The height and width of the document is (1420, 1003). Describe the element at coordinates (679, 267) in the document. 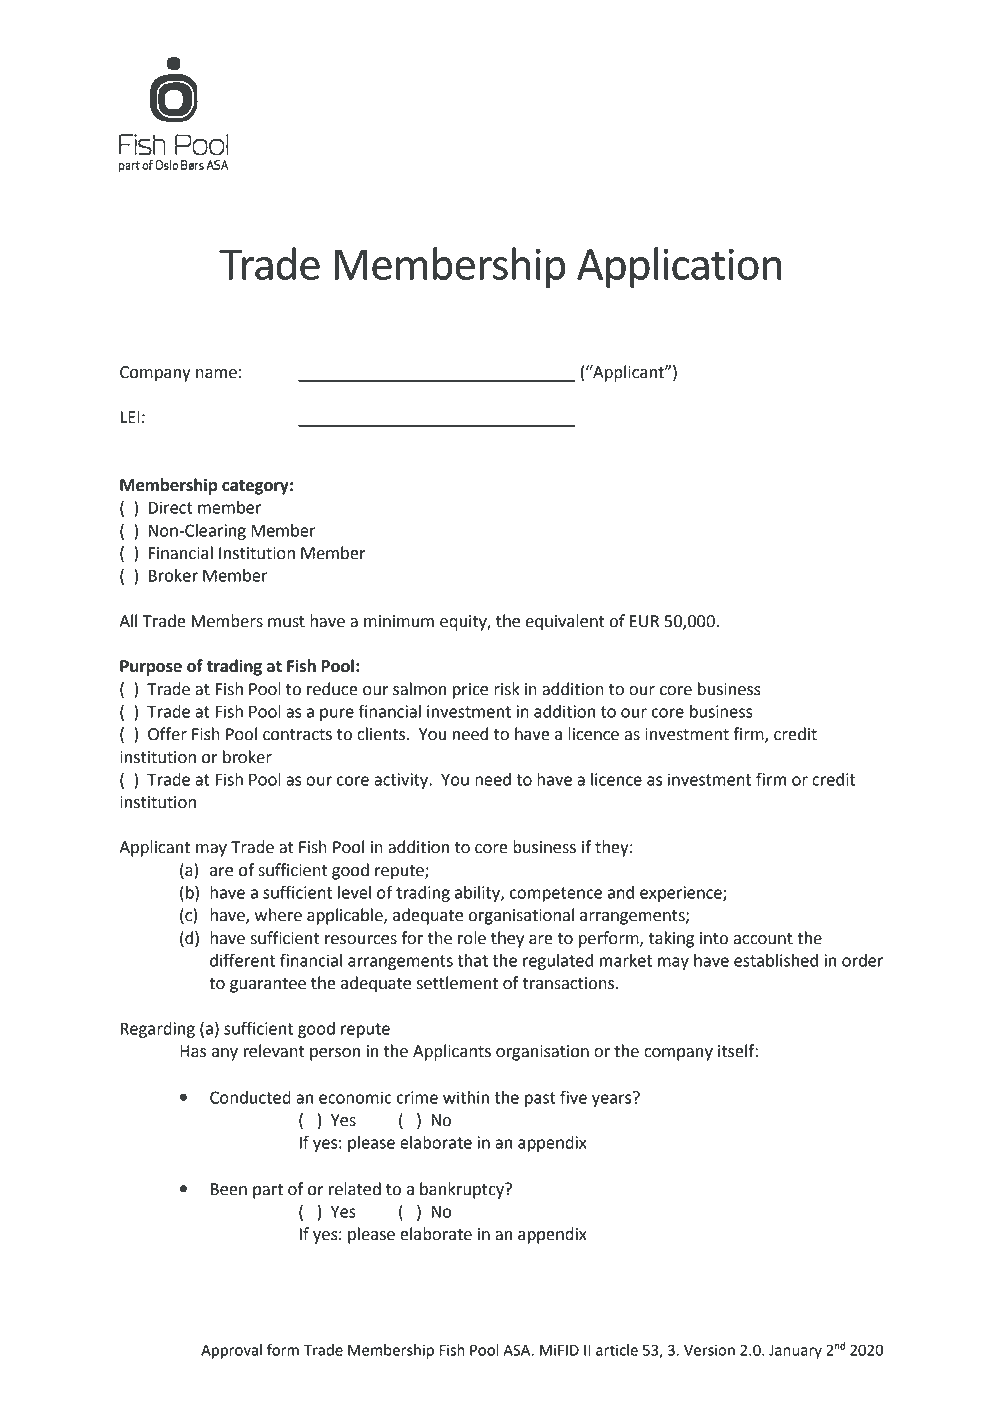

I see `Application` at that location.
